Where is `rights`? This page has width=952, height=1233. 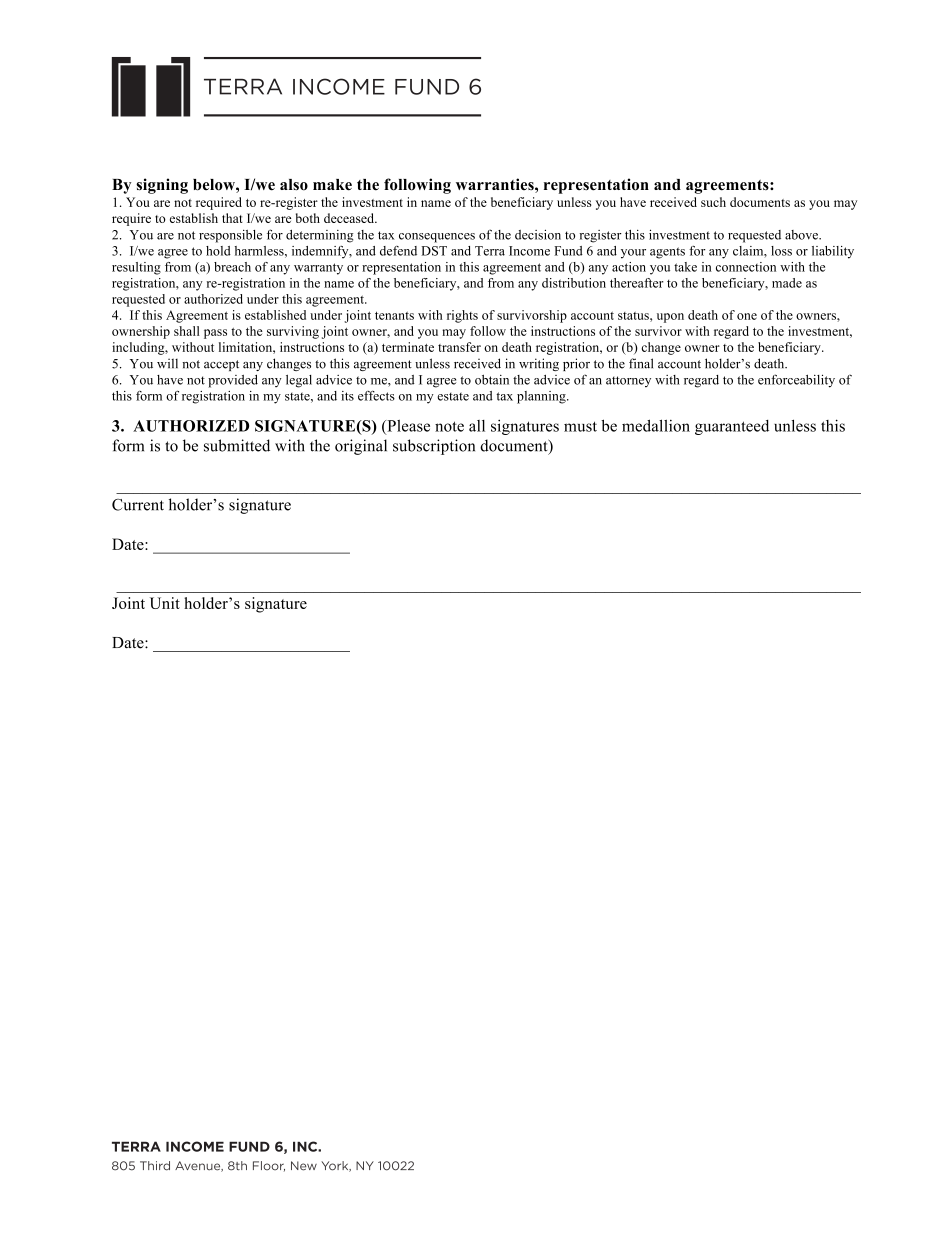
rights is located at coordinates (462, 316).
